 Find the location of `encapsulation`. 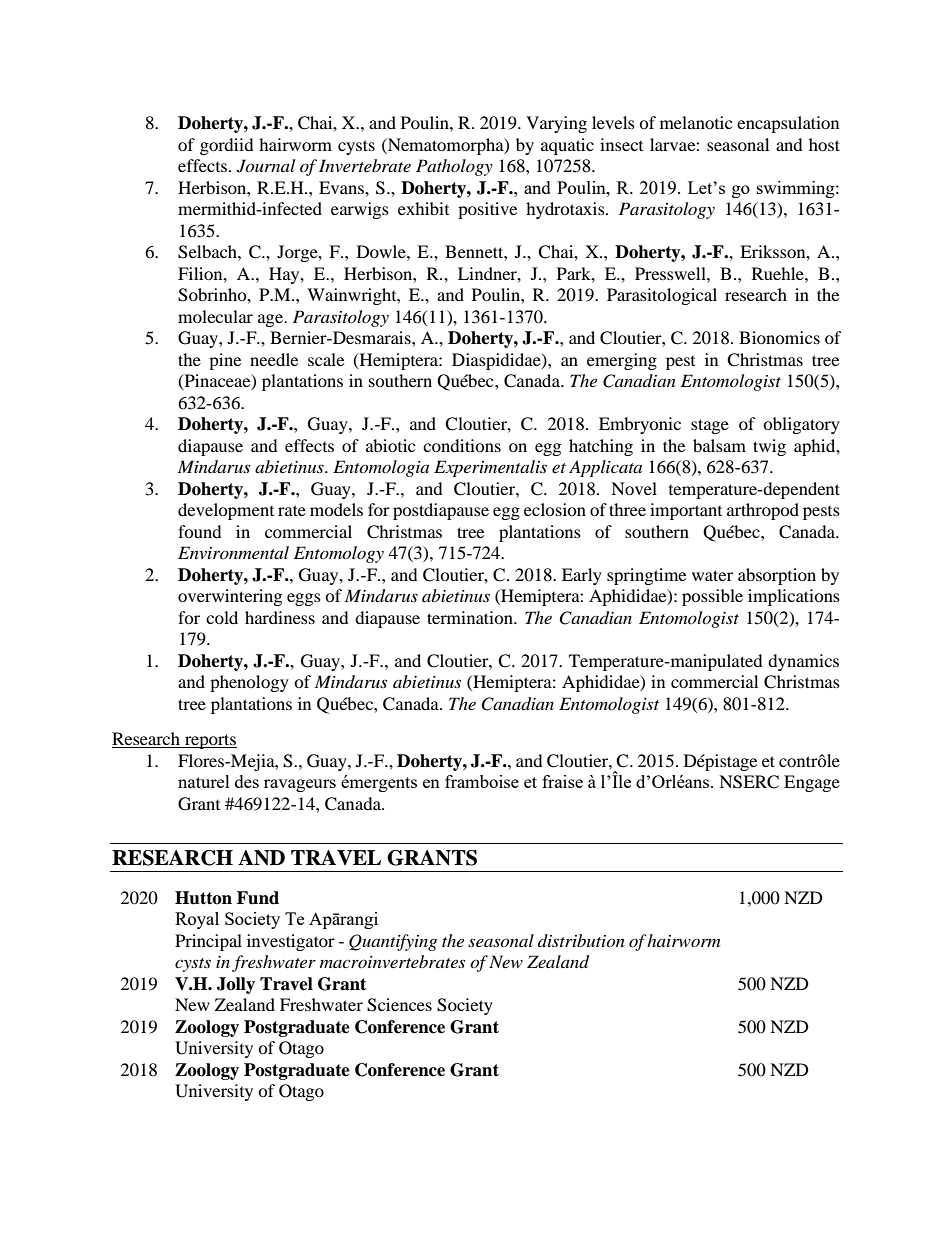

encapsulation is located at coordinates (788, 124).
